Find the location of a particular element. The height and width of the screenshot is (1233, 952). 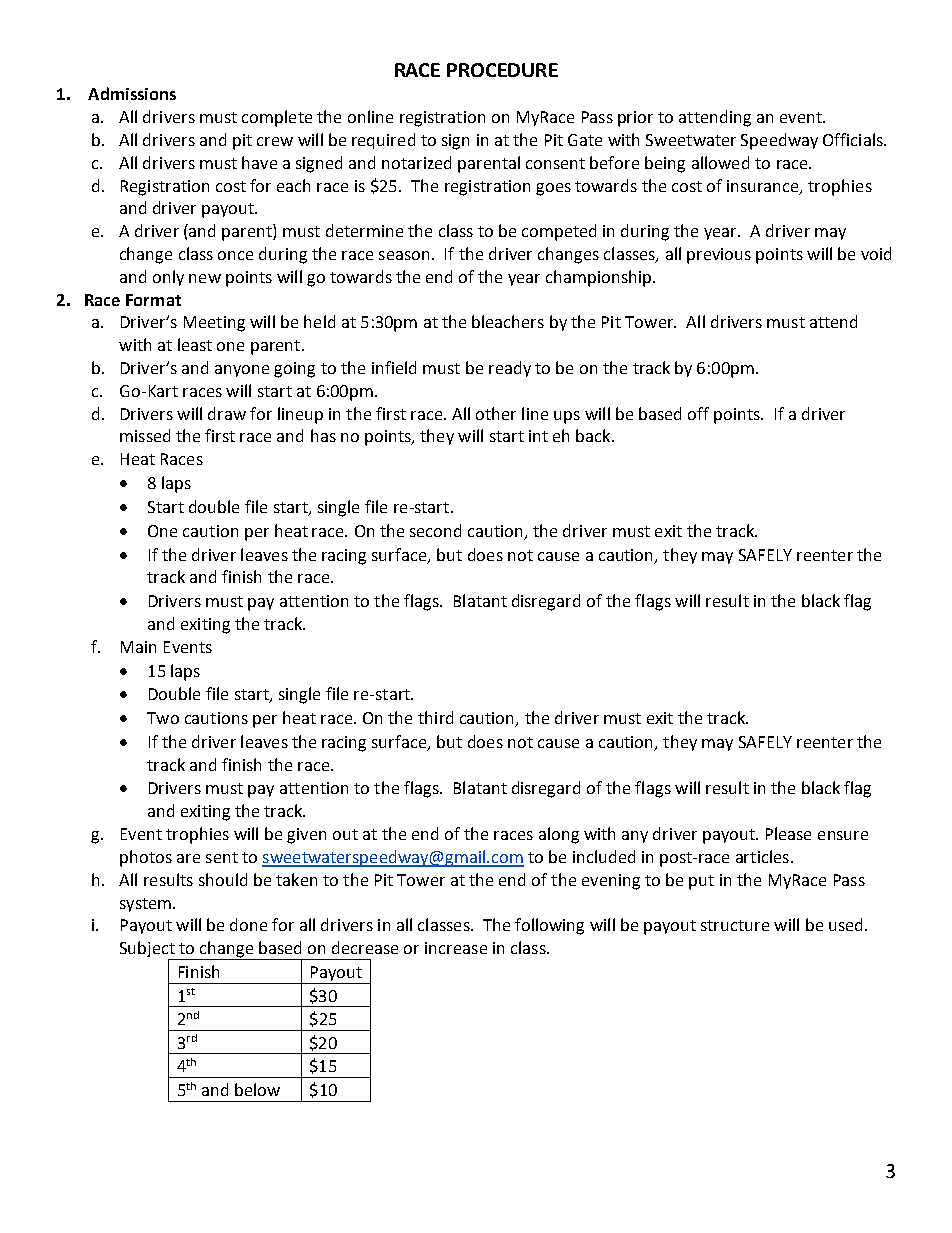

increase is located at coordinates (456, 948).
